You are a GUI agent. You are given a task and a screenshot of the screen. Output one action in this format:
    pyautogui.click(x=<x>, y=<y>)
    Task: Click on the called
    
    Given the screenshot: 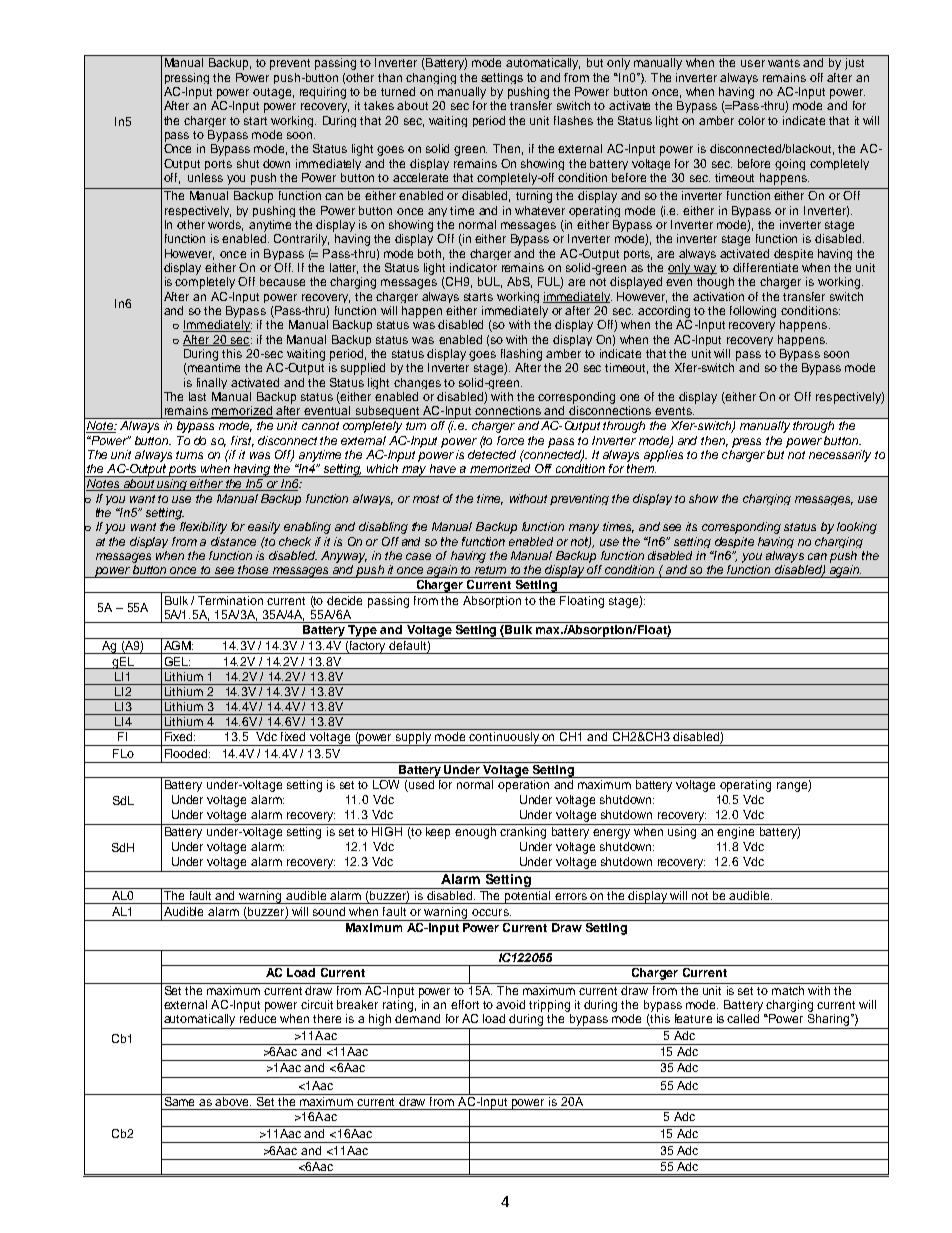 What is the action you would take?
    pyautogui.click(x=743, y=1018)
